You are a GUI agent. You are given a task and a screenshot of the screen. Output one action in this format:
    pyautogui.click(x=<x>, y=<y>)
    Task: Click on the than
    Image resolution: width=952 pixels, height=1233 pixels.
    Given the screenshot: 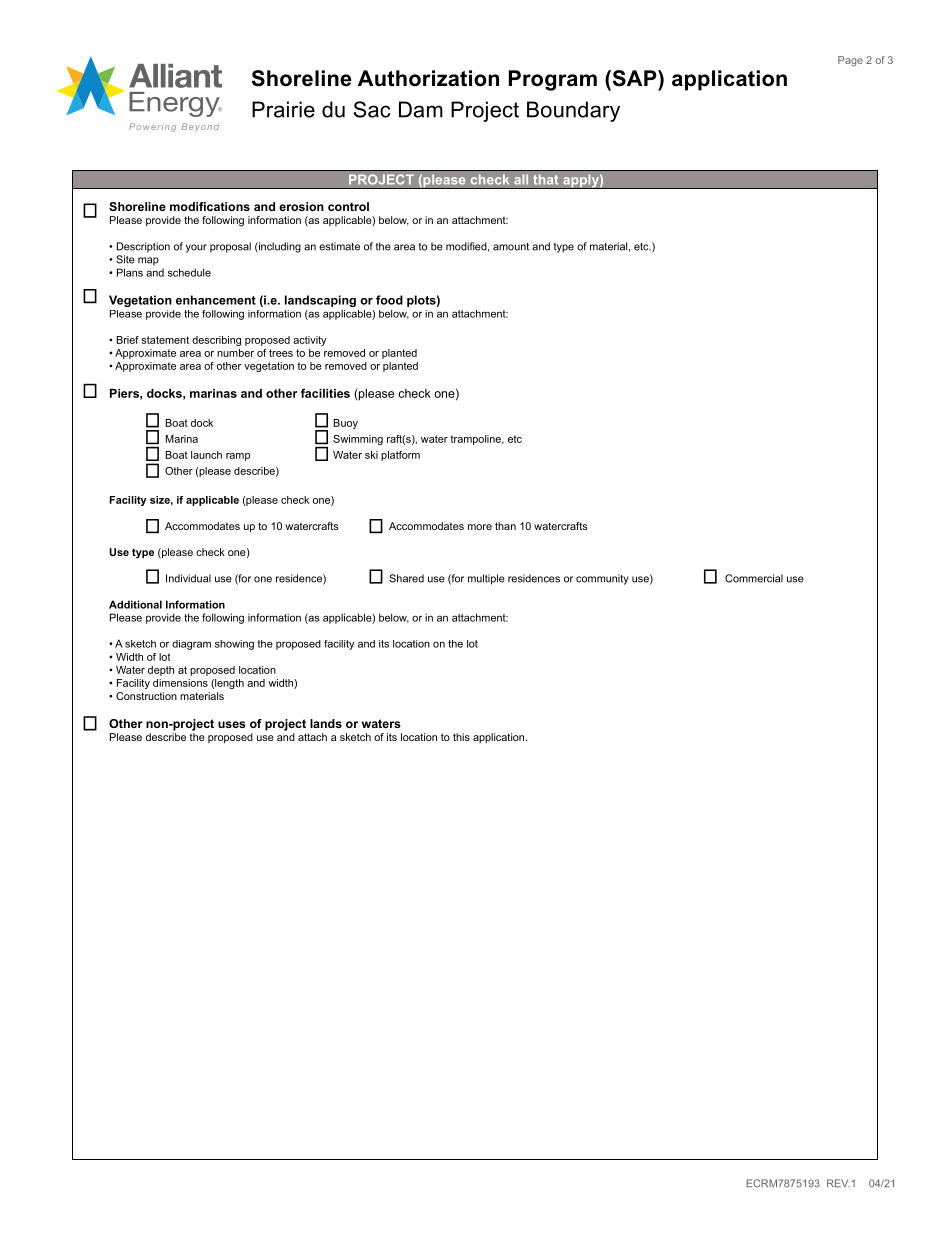 What is the action you would take?
    pyautogui.click(x=505, y=526)
